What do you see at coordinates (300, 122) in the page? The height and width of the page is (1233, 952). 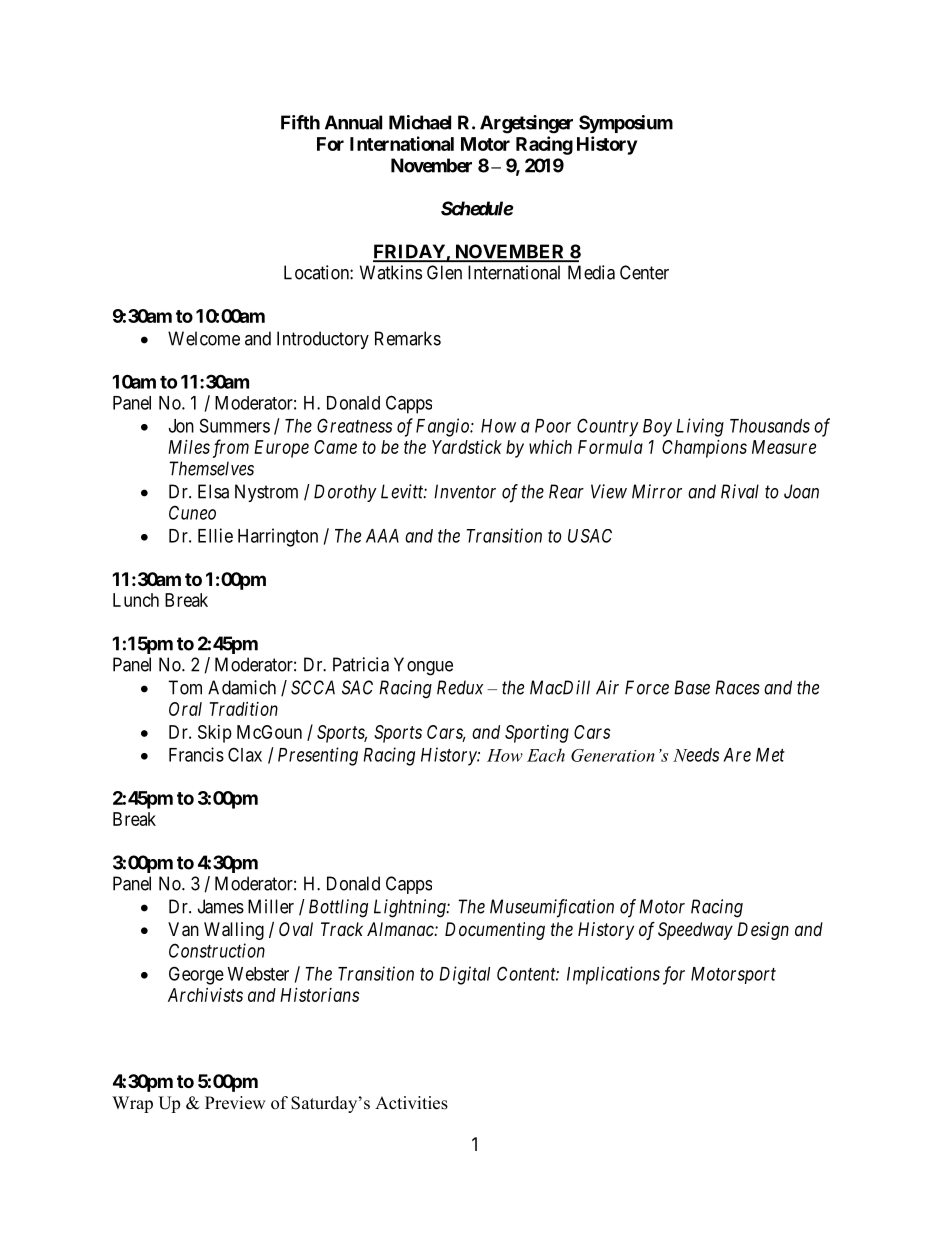 I see `Fifth` at bounding box center [300, 122].
